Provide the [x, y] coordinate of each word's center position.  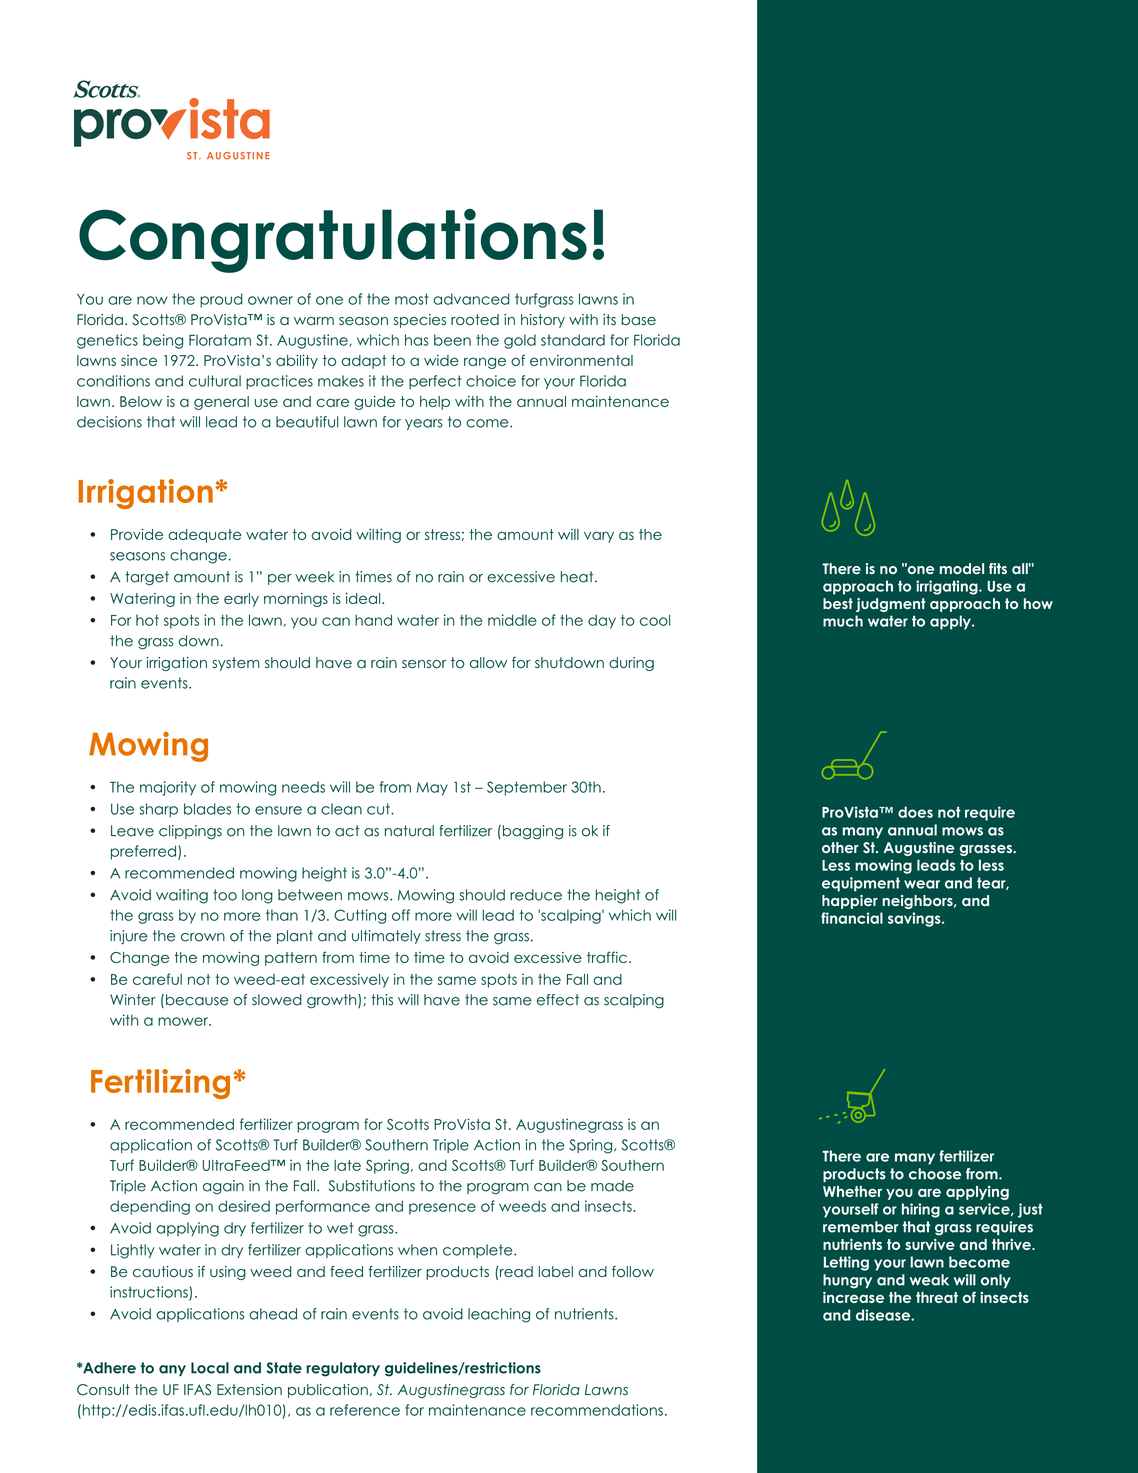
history [543, 321]
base [638, 320]
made [612, 1186]
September [527, 788]
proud [221, 300]
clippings [190, 832]
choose [935, 1174]
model [962, 568]
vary [599, 537]
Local [210, 1368]
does [915, 812]
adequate [205, 536]
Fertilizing [160, 1084]
